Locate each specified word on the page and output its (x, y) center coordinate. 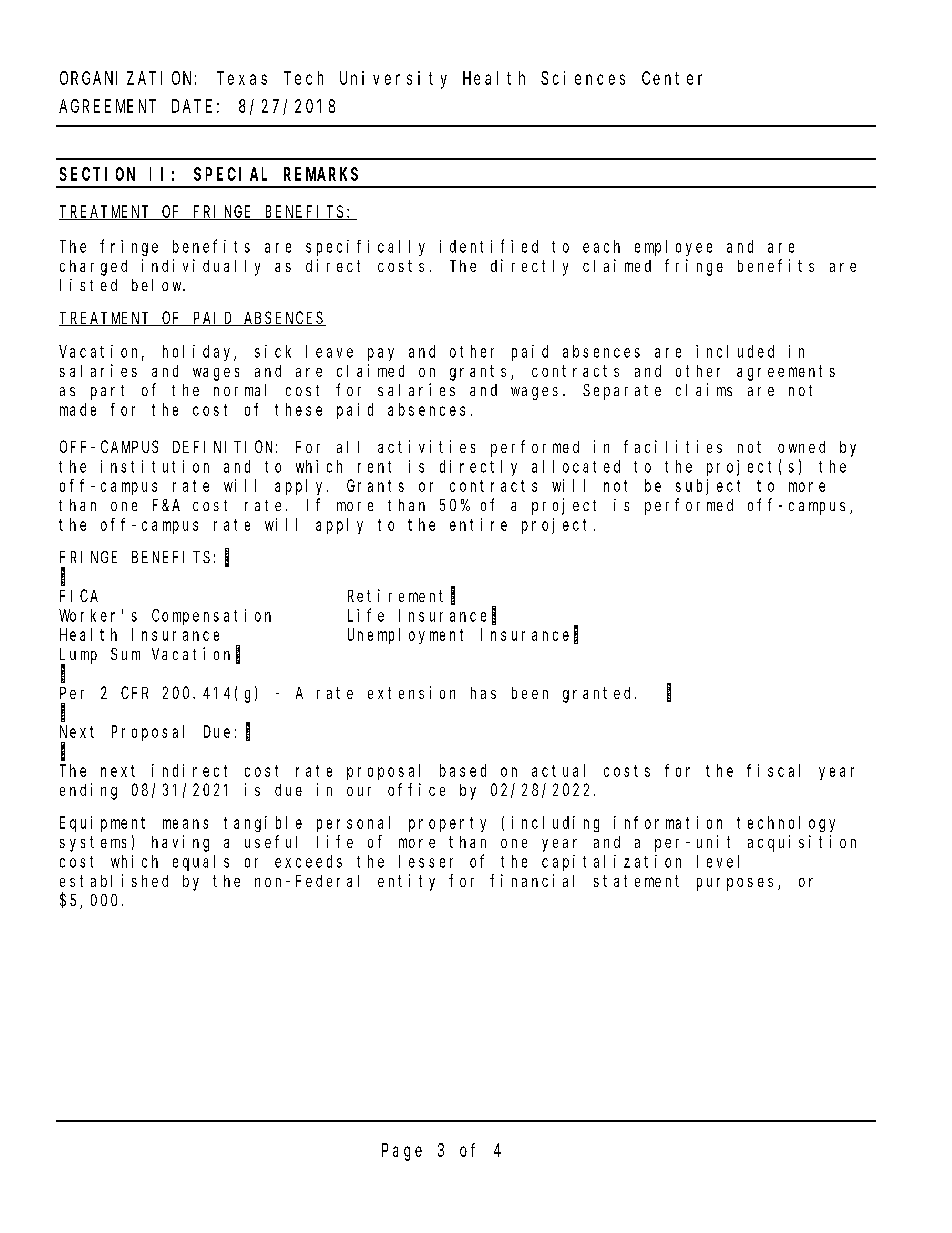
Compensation (211, 617)
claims (704, 389)
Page (402, 1152)
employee (673, 248)
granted (599, 695)
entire (478, 524)
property (447, 824)
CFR (134, 693)
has (483, 693)
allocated (576, 466)
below (158, 285)
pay (381, 354)
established (114, 880)
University (393, 80)
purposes (738, 884)
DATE (192, 106)
